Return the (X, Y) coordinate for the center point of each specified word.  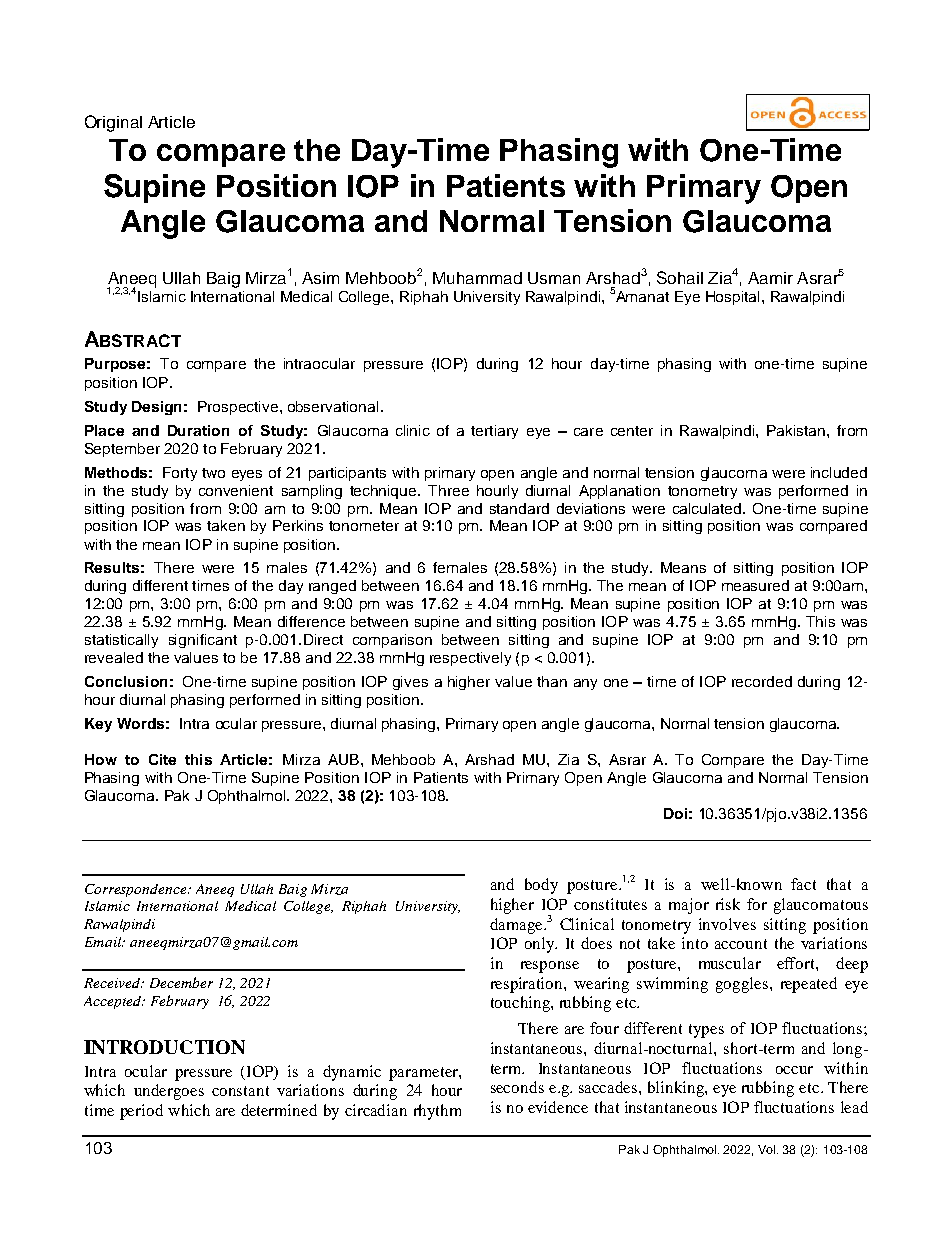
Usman (554, 278)
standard (519, 508)
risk (728, 904)
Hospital (732, 298)
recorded (762, 681)
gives (410, 683)
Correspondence (137, 890)
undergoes (169, 1092)
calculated (707, 508)
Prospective (238, 408)
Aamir (770, 278)
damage (517, 926)
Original (113, 123)
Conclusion (126, 681)
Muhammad (477, 278)
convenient (236, 490)
